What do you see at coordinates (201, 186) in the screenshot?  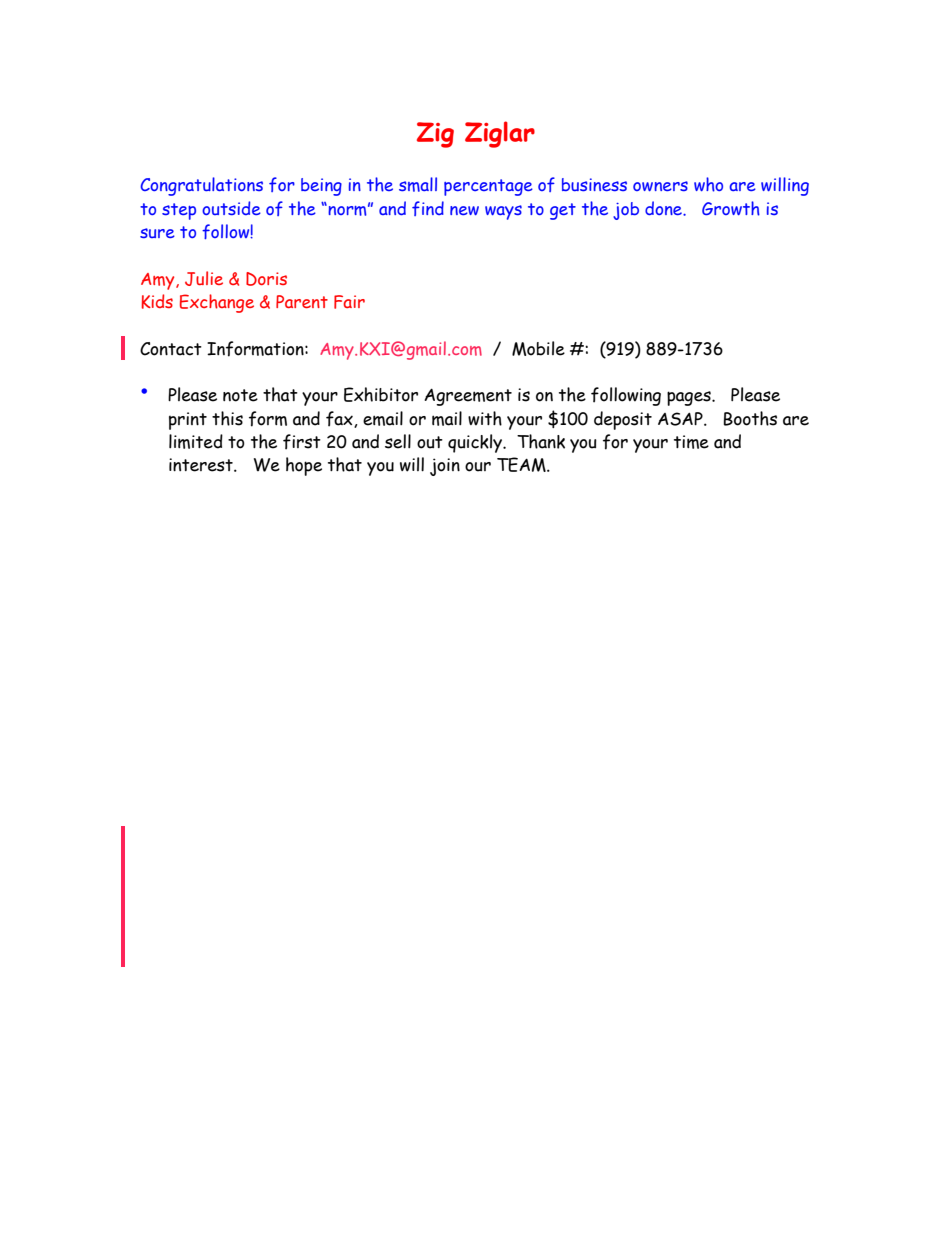 I see `Congratulations` at bounding box center [201, 186].
